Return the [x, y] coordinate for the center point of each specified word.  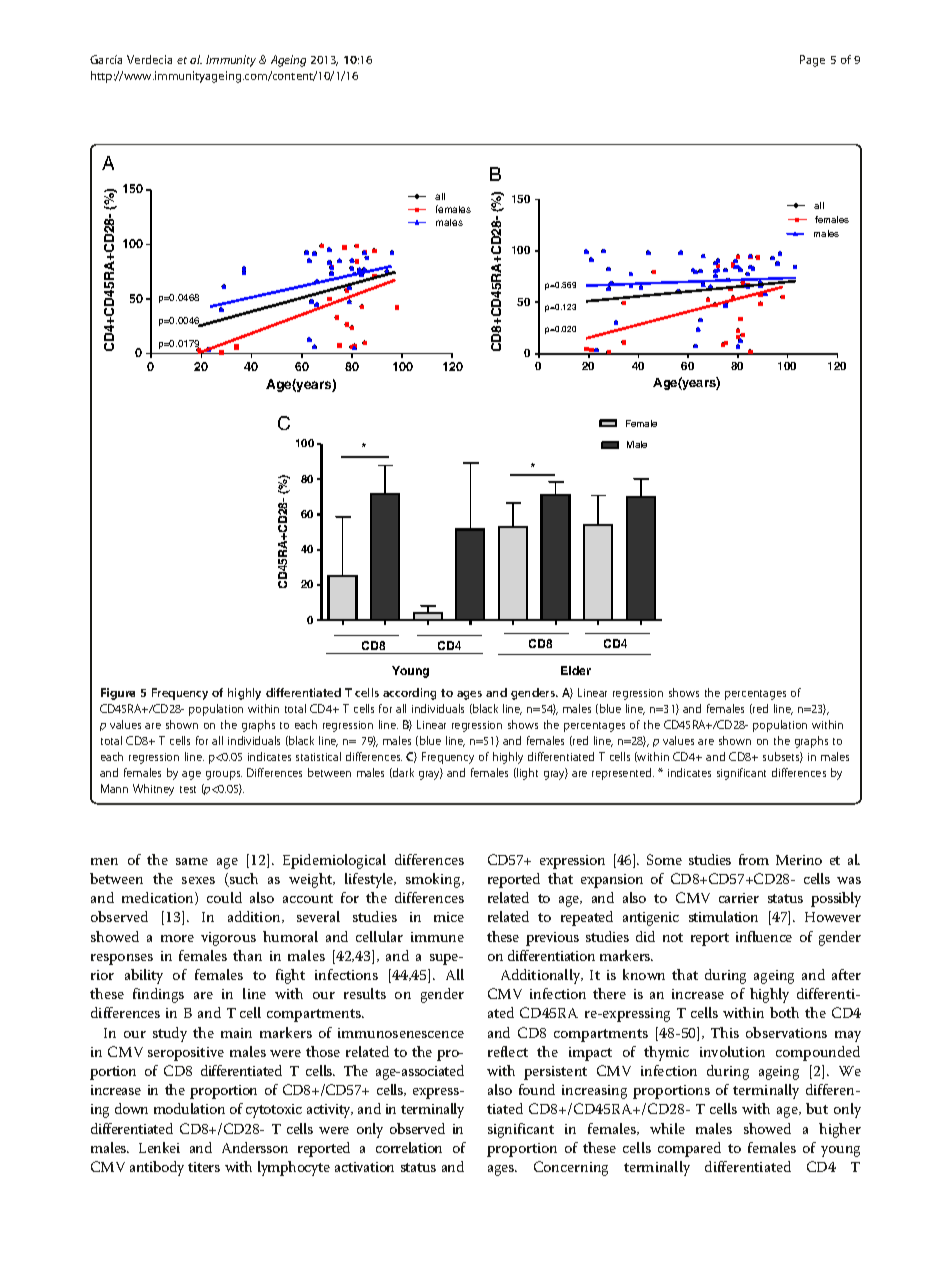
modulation [189, 1108]
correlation [409, 1147]
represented [623, 774]
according [409, 694]
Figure [118, 694]
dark [402, 773]
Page [812, 61]
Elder [576, 670]
